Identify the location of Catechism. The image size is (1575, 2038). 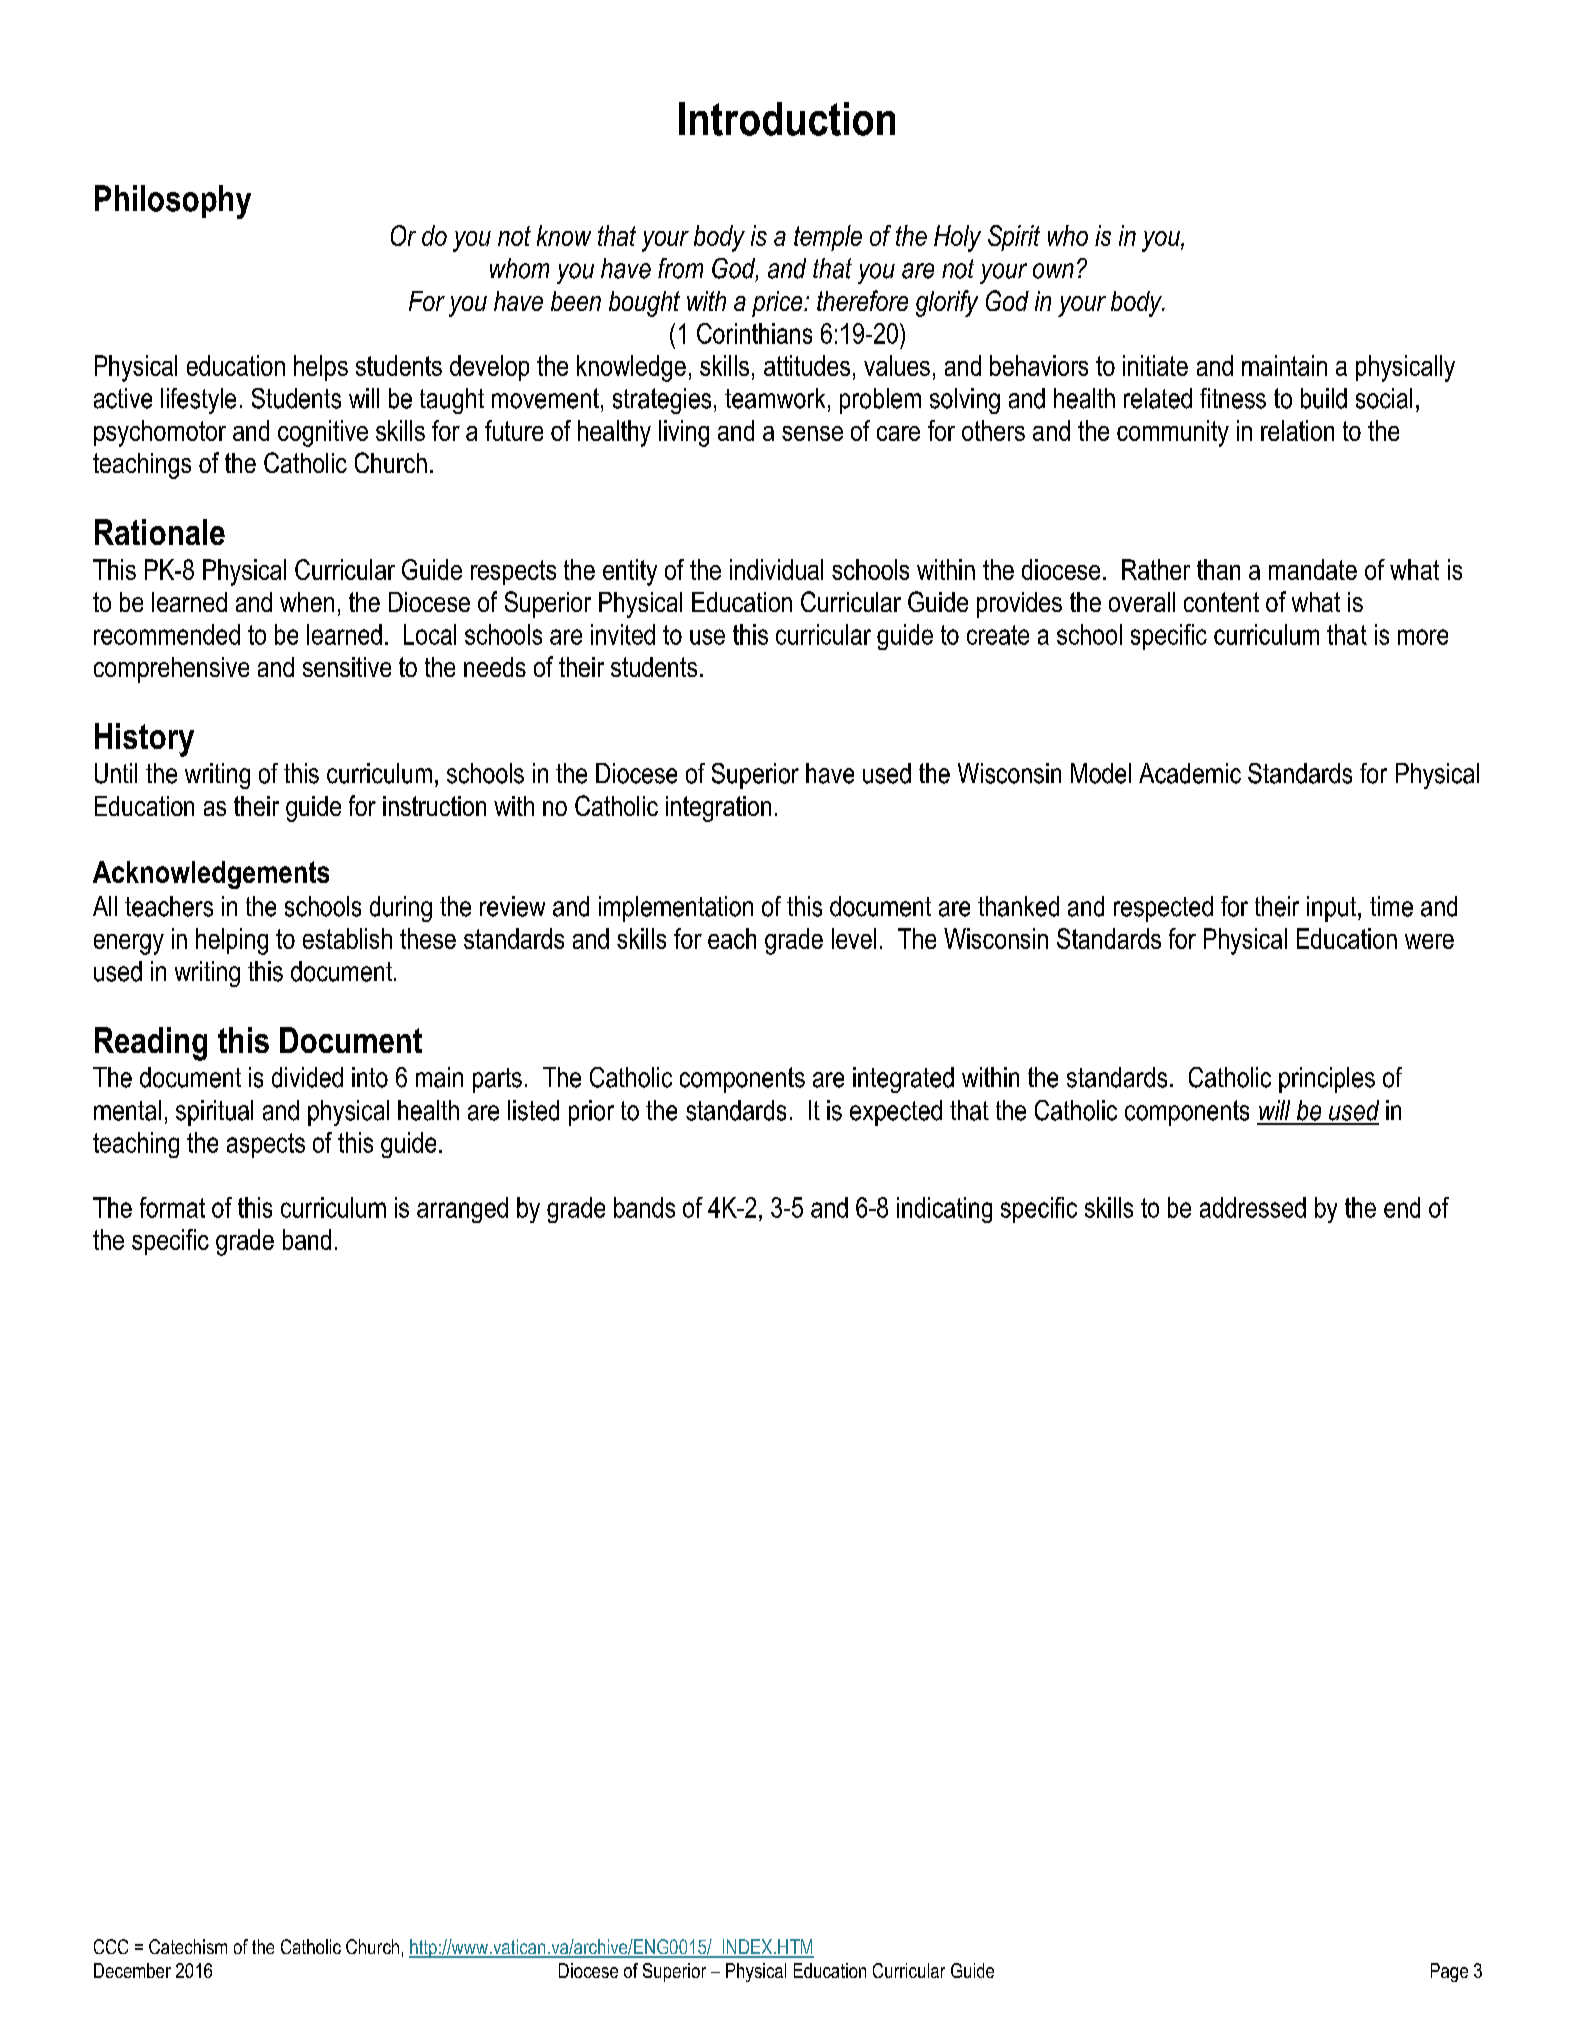
(188, 1946).
